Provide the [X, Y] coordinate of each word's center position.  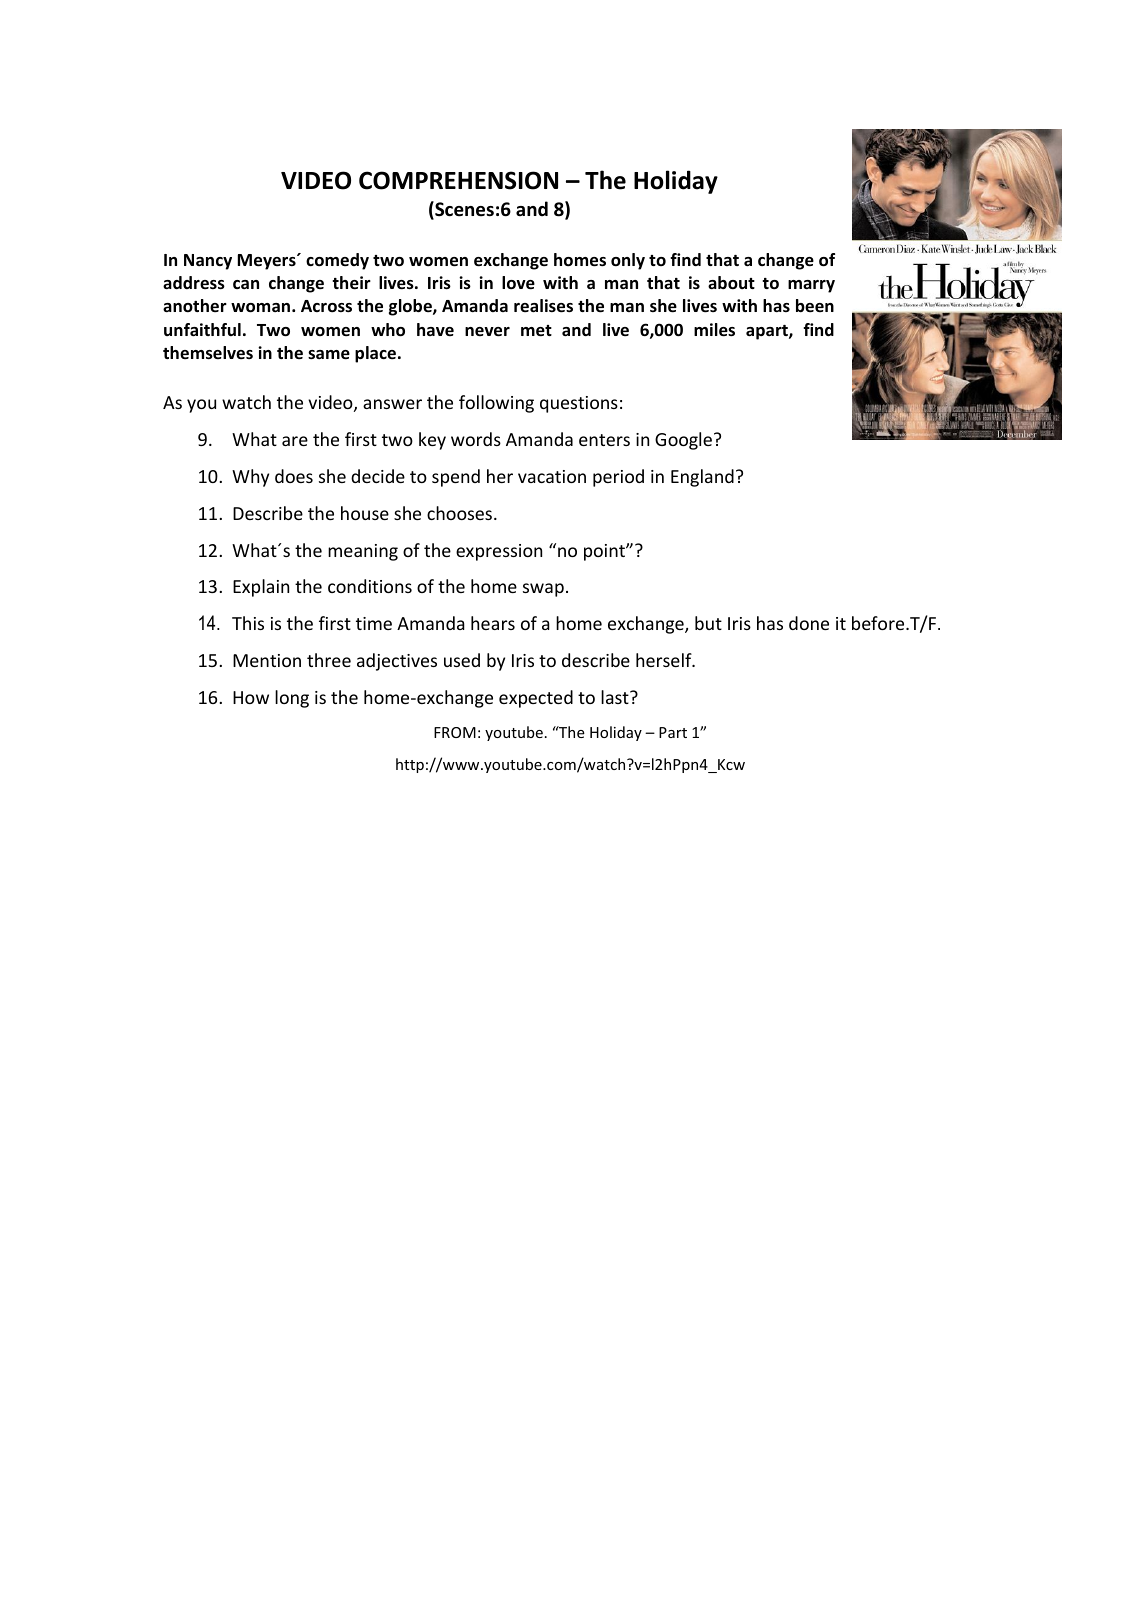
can [246, 284]
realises [543, 306]
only [628, 261]
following [496, 404]
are [295, 441]
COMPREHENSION [458, 180]
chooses [461, 513]
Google [683, 441]
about [731, 283]
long [292, 699]
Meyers [268, 262]
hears [493, 623]
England [702, 478]
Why [250, 478]
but [708, 623]
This [248, 623]
